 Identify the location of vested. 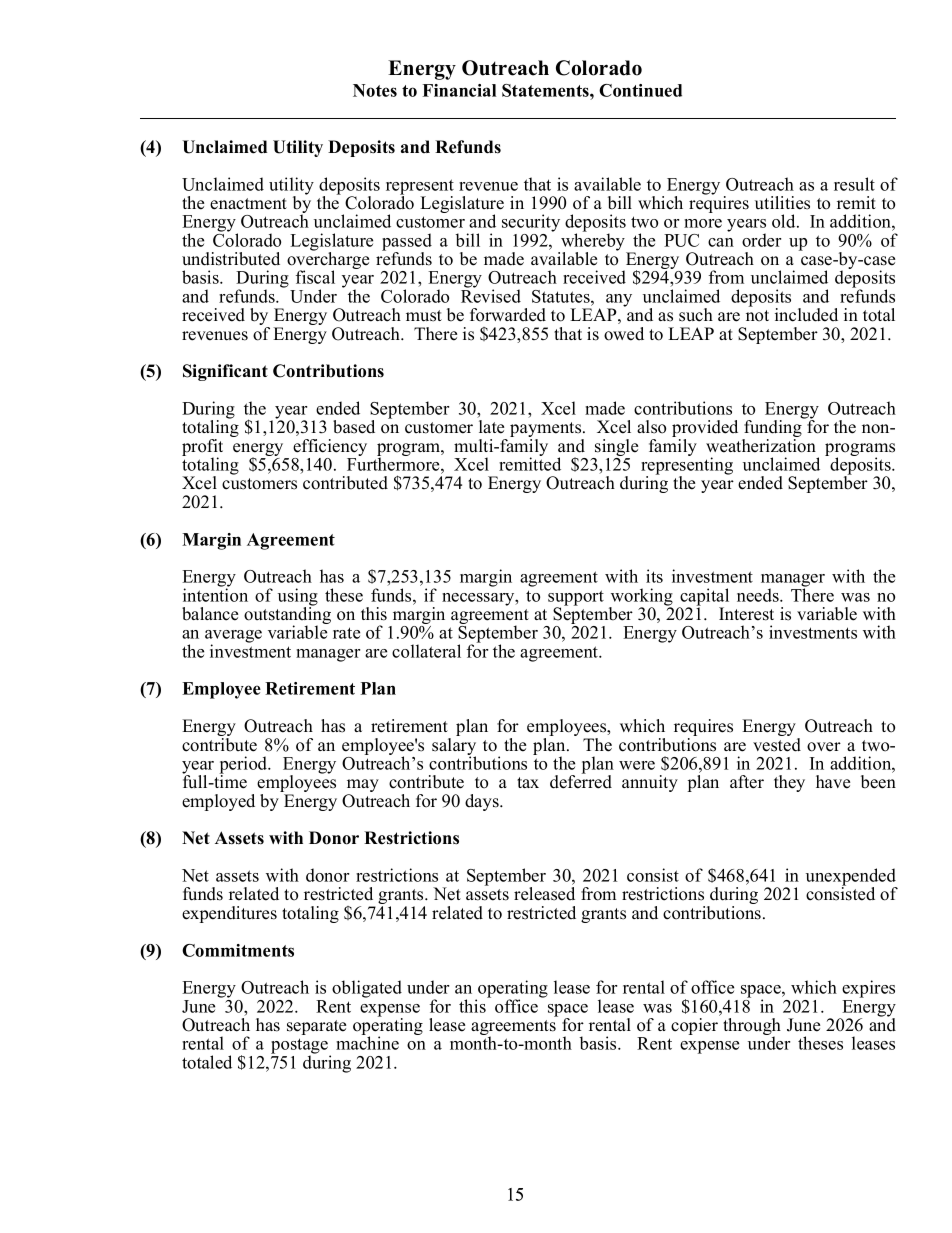
(777, 743).
